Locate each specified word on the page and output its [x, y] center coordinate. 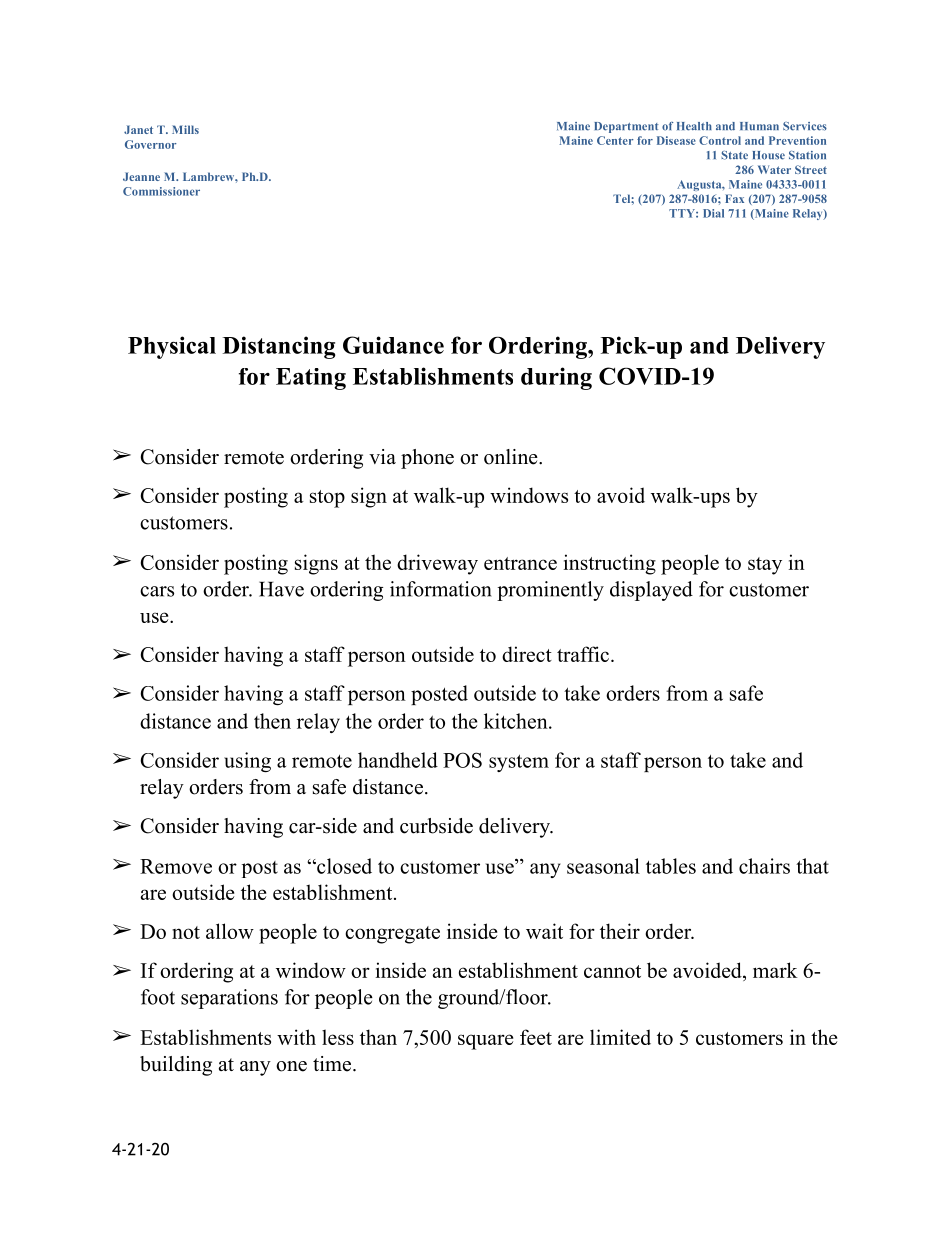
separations [229, 999]
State [734, 155]
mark [775, 970]
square [485, 1042]
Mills [185, 129]
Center [615, 140]
